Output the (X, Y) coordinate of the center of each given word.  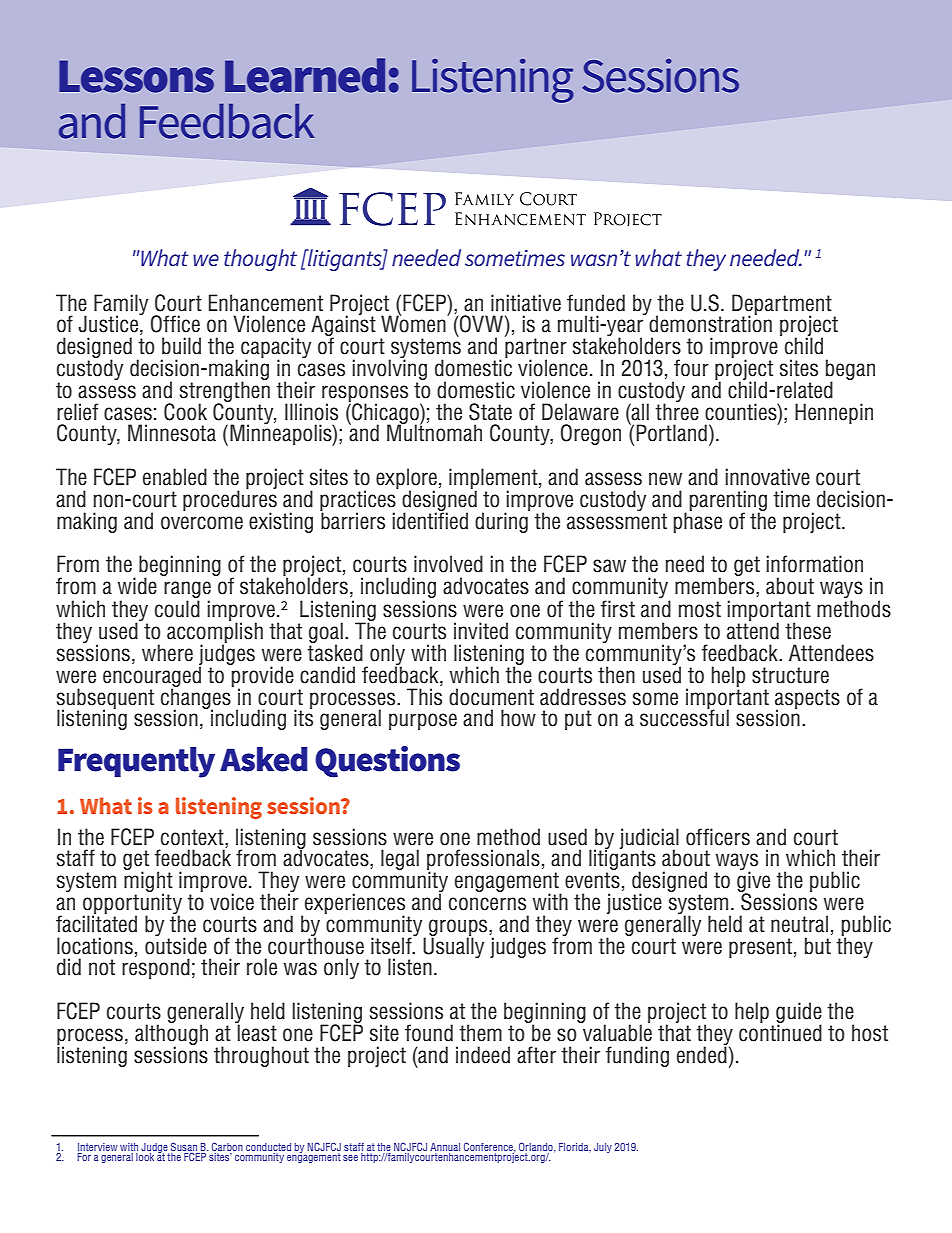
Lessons (136, 76)
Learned (305, 75)
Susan (184, 1147)
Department (782, 305)
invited (481, 631)
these (808, 631)
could (177, 609)
